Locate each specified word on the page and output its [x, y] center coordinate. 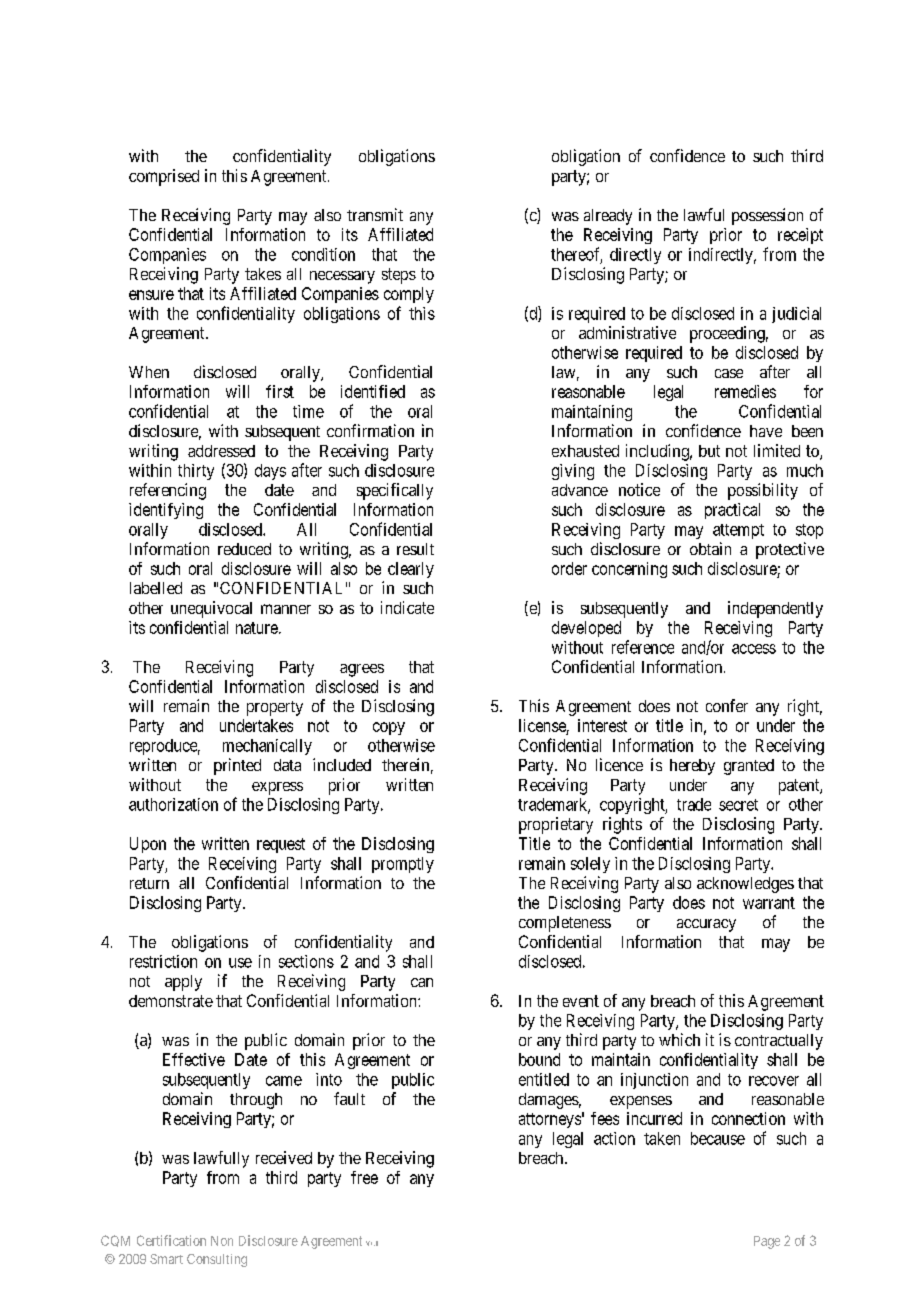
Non [222, 1241]
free [364, 1177]
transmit [375, 214]
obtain [710, 548]
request [281, 845]
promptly [403, 865]
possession [767, 216]
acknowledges [745, 885]
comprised [164, 177]
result [415, 549]
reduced [244, 549]
